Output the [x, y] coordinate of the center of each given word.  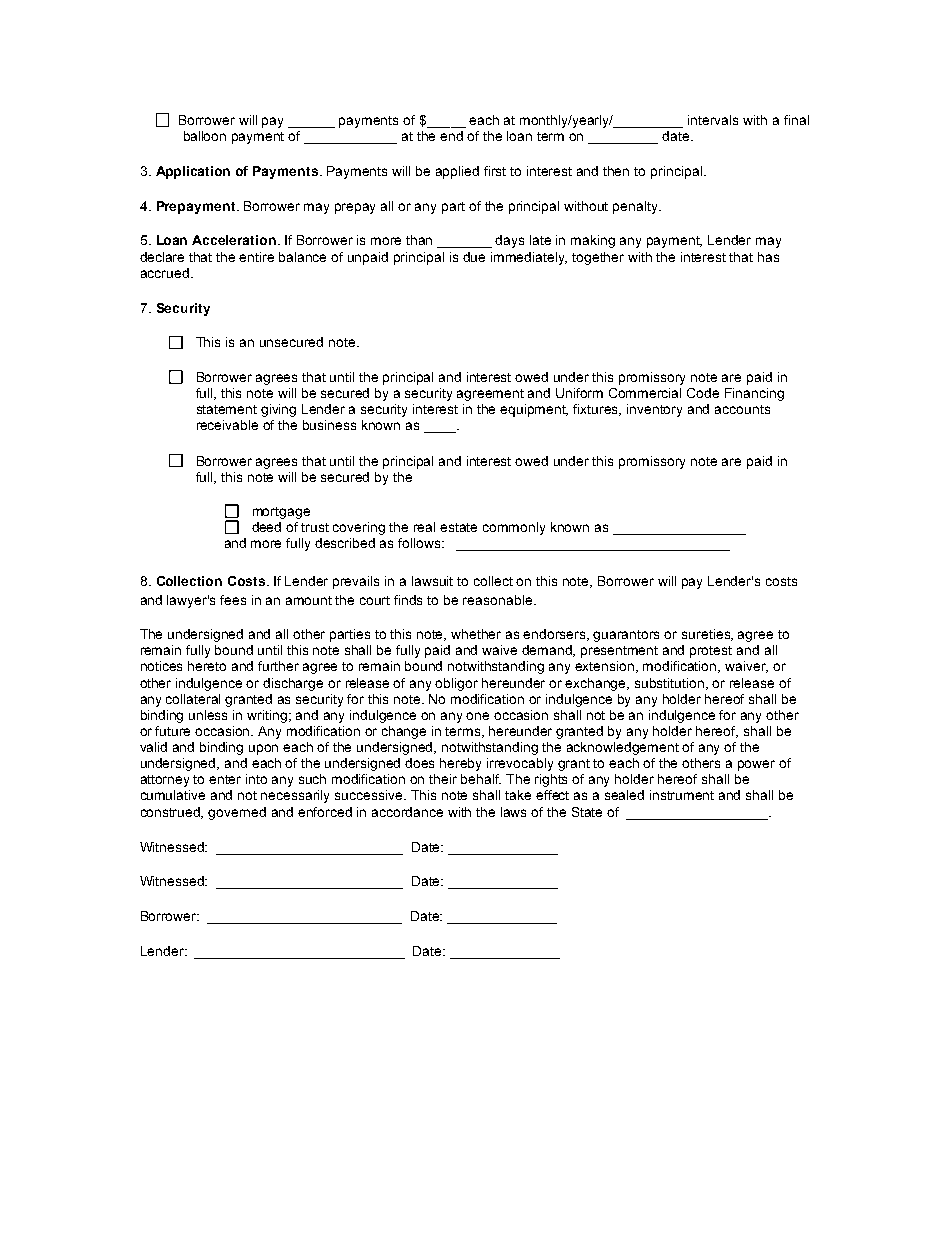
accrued [165, 273]
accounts [742, 409]
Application [193, 172]
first [495, 171]
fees [233, 600]
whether [476, 634]
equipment [534, 410]
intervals [713, 120]
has [768, 257]
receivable [227, 425]
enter [225, 779]
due [474, 257]
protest [711, 652]
